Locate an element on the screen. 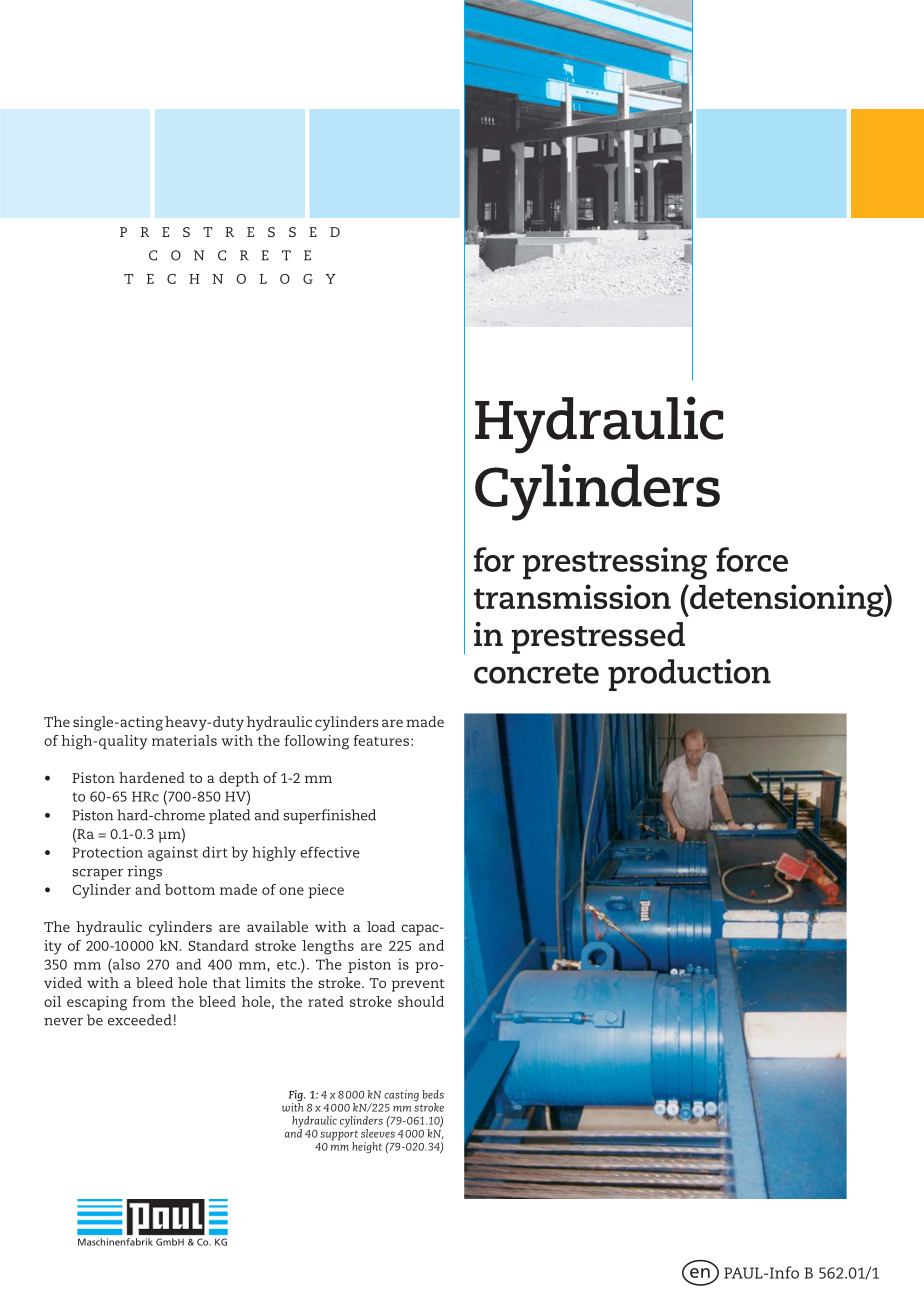  also is located at coordinates (125, 964).
